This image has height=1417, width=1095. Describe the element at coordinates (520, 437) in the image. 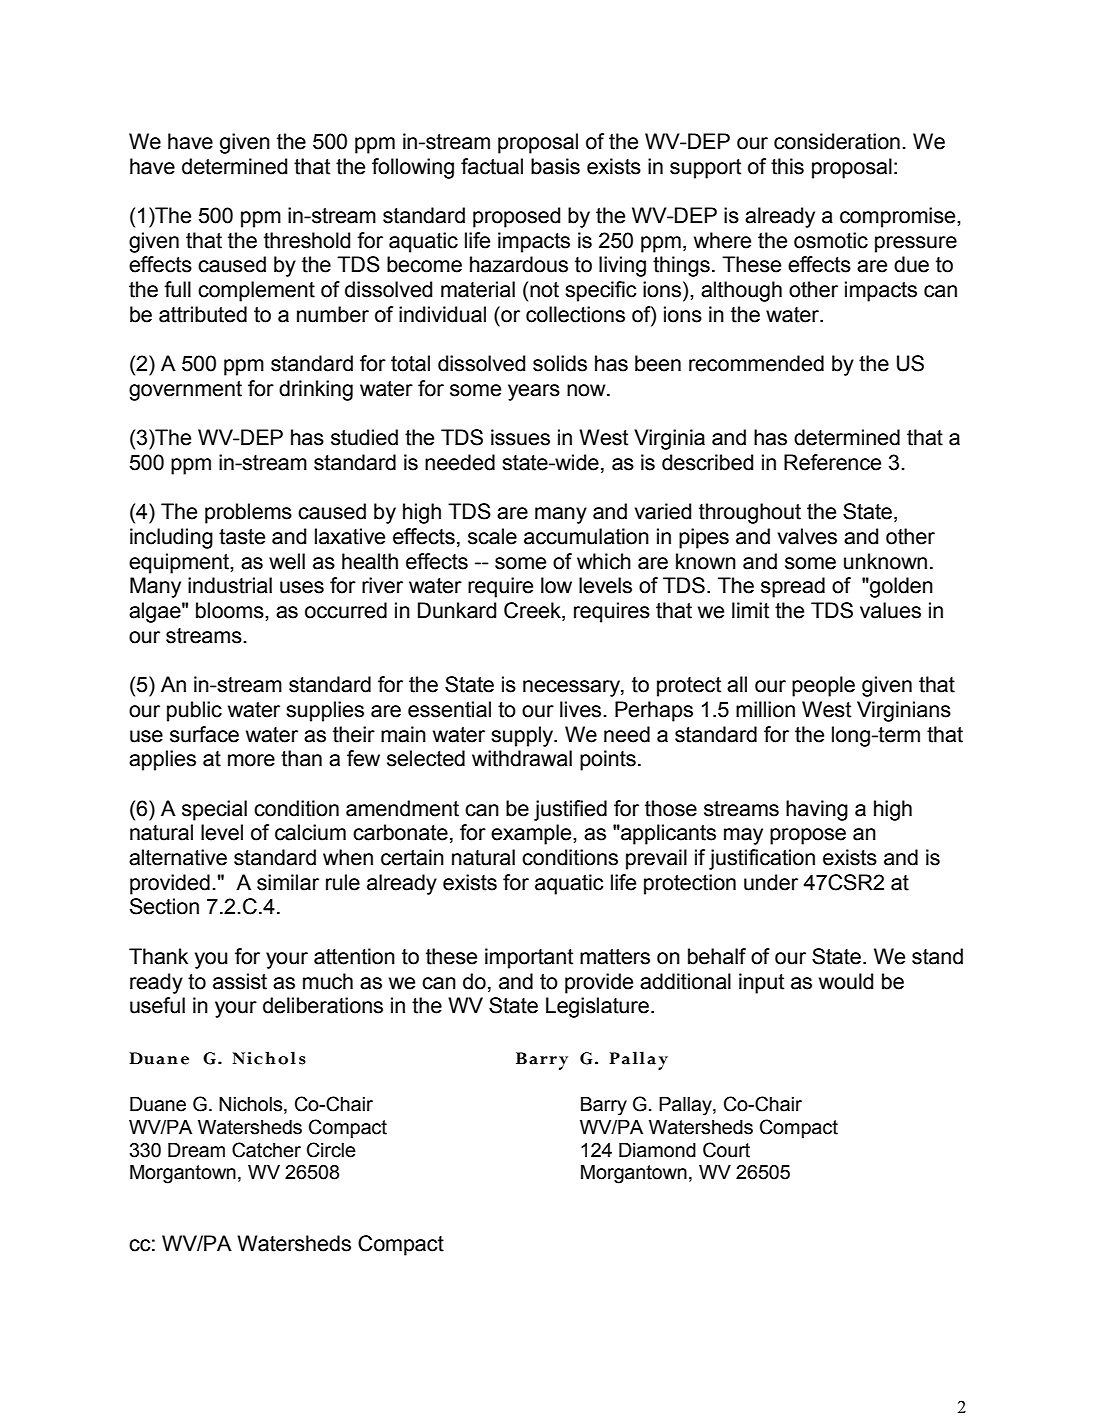

I see `issues` at that location.
